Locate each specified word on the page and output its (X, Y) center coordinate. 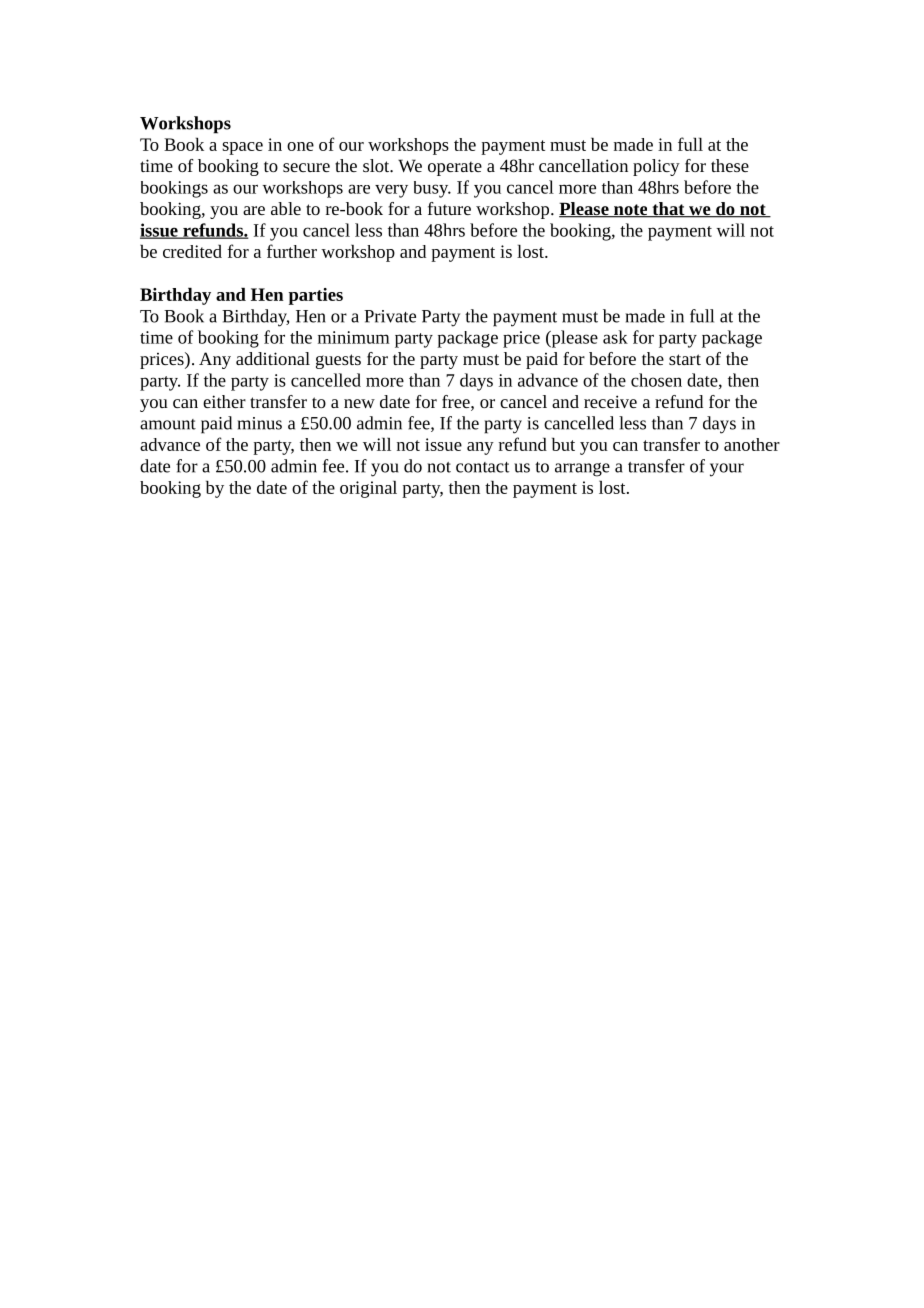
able (286, 208)
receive (610, 401)
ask (615, 337)
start (685, 359)
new (359, 403)
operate (455, 168)
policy (656, 167)
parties (316, 296)
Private (390, 316)
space (242, 148)
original (368, 489)
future (449, 208)
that (668, 210)
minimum (354, 337)
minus (260, 423)
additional (273, 358)
